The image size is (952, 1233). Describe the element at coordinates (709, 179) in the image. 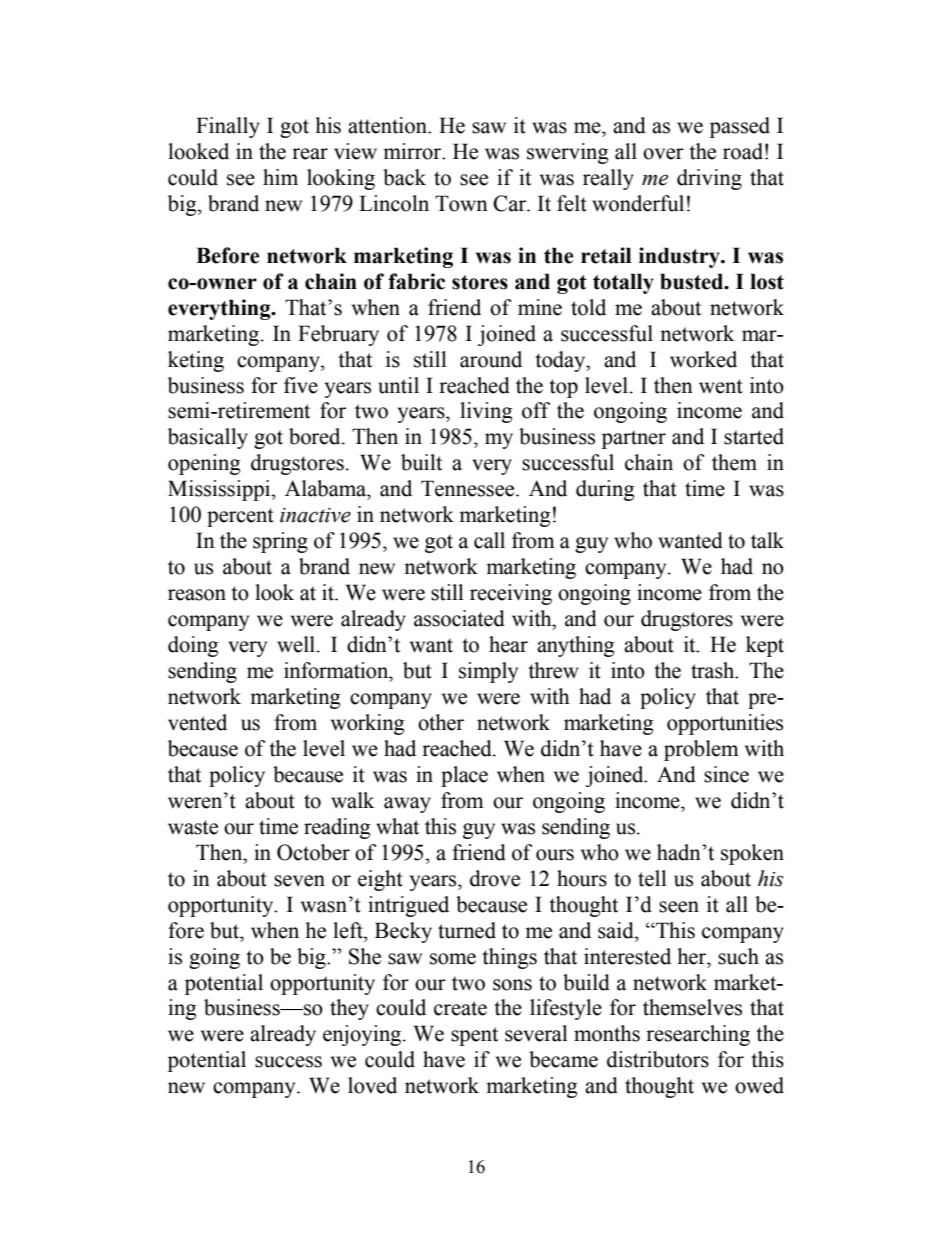

I see `driving` at that location.
